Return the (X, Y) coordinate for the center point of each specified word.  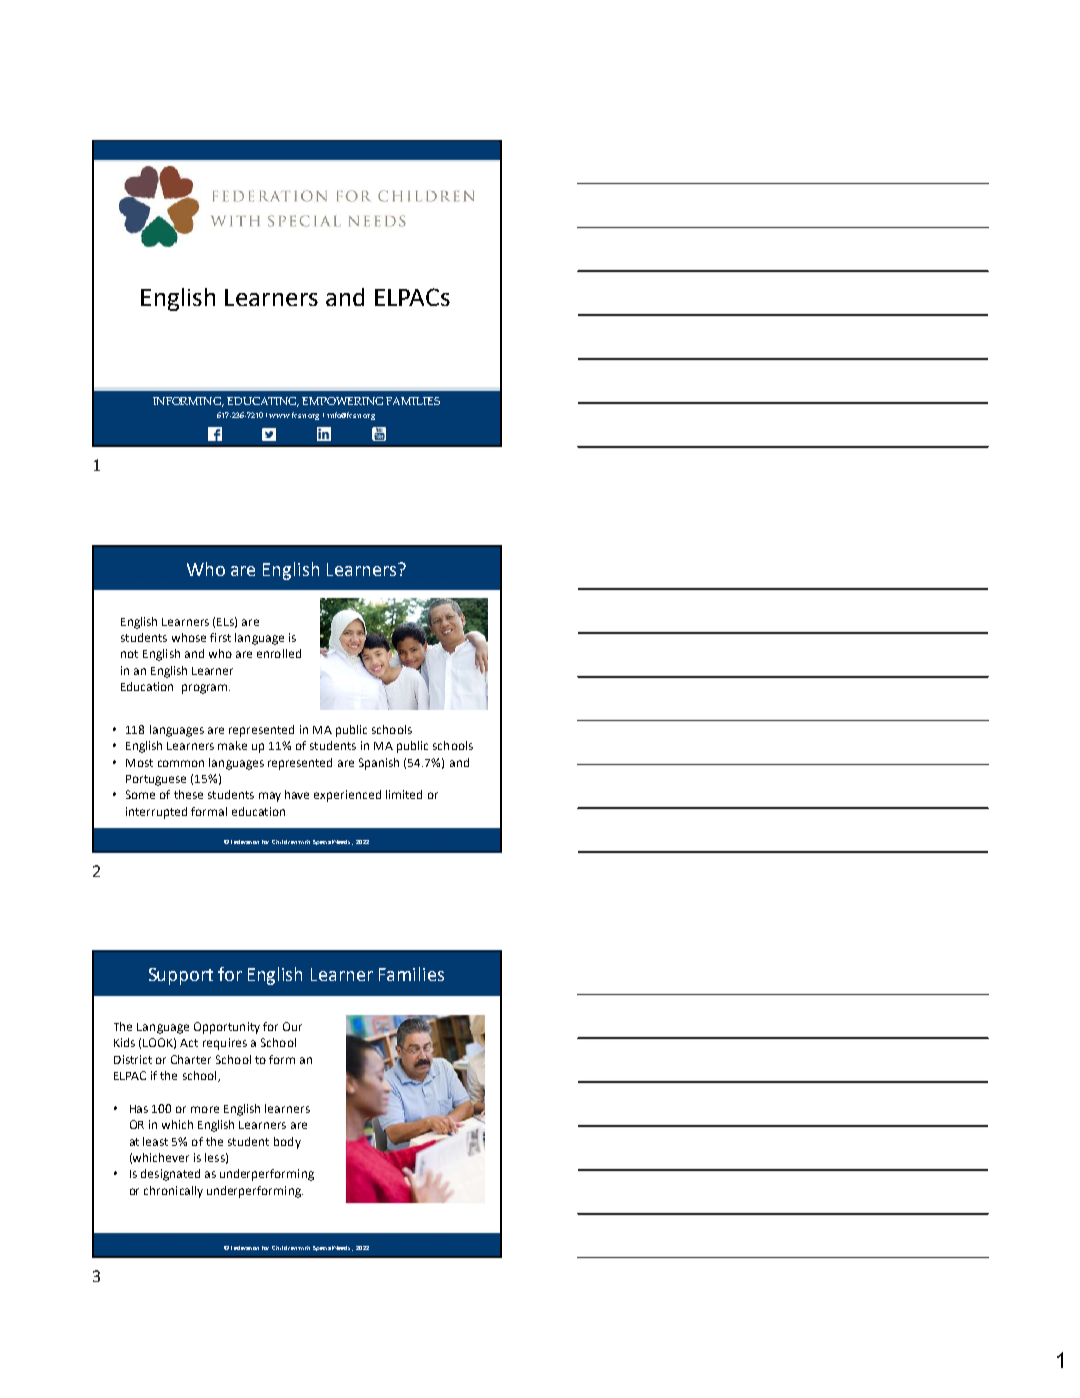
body (287, 1143)
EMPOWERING (342, 401)
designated (170, 1175)
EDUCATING (263, 402)
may (270, 797)
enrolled (279, 653)
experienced (347, 796)
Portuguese (156, 780)
